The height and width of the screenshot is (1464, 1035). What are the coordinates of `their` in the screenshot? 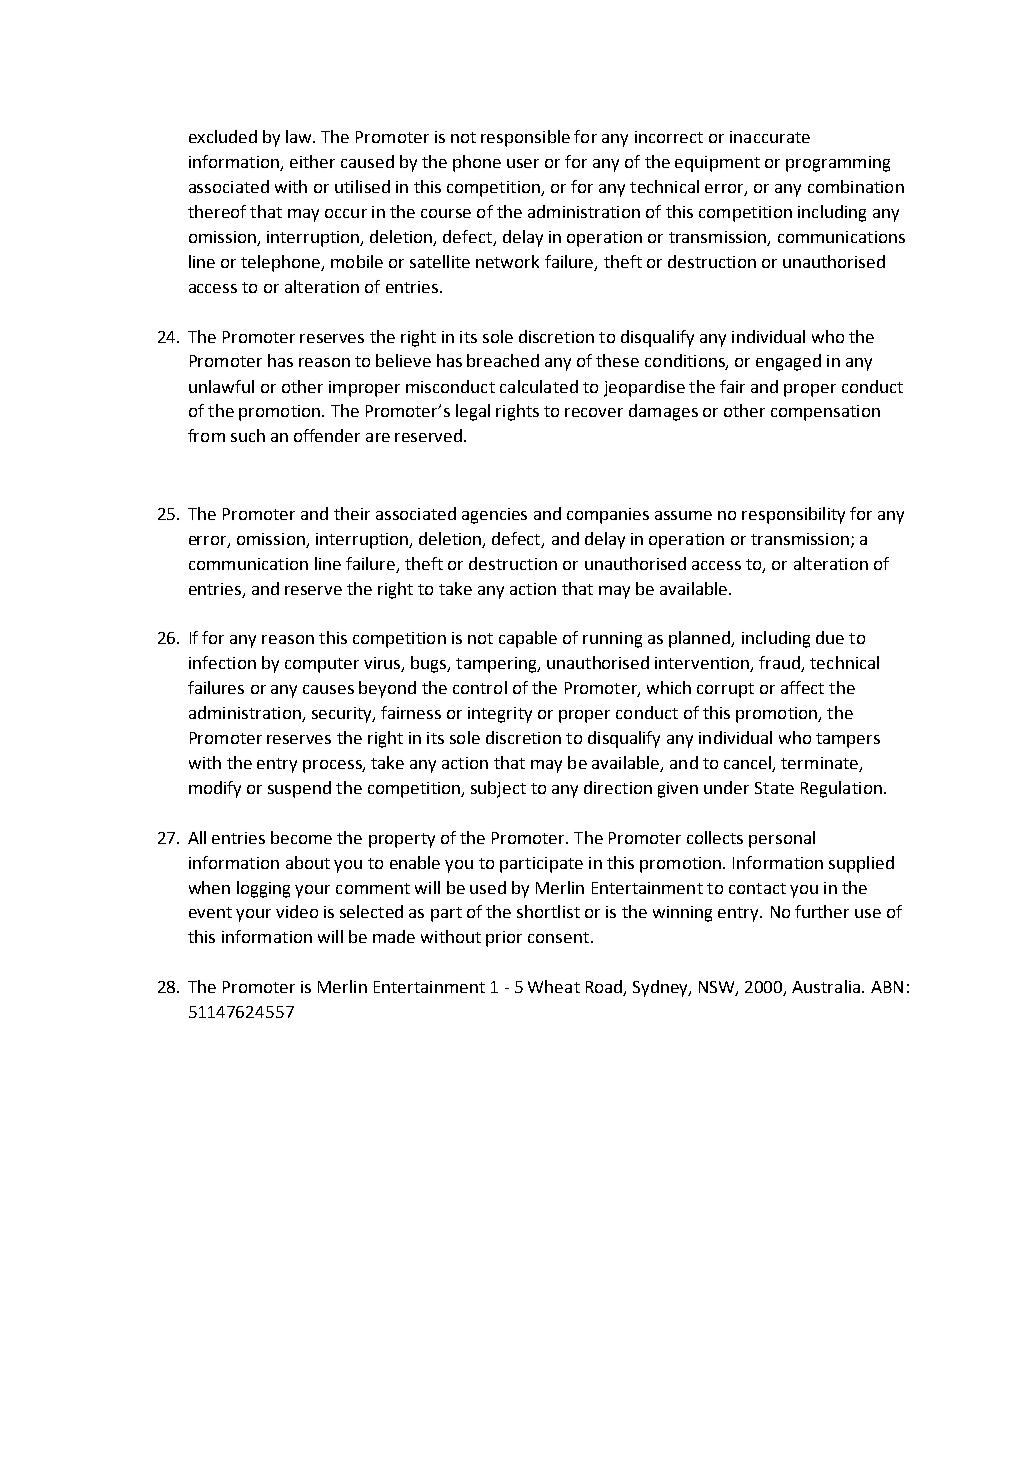 It's located at (352, 513).
